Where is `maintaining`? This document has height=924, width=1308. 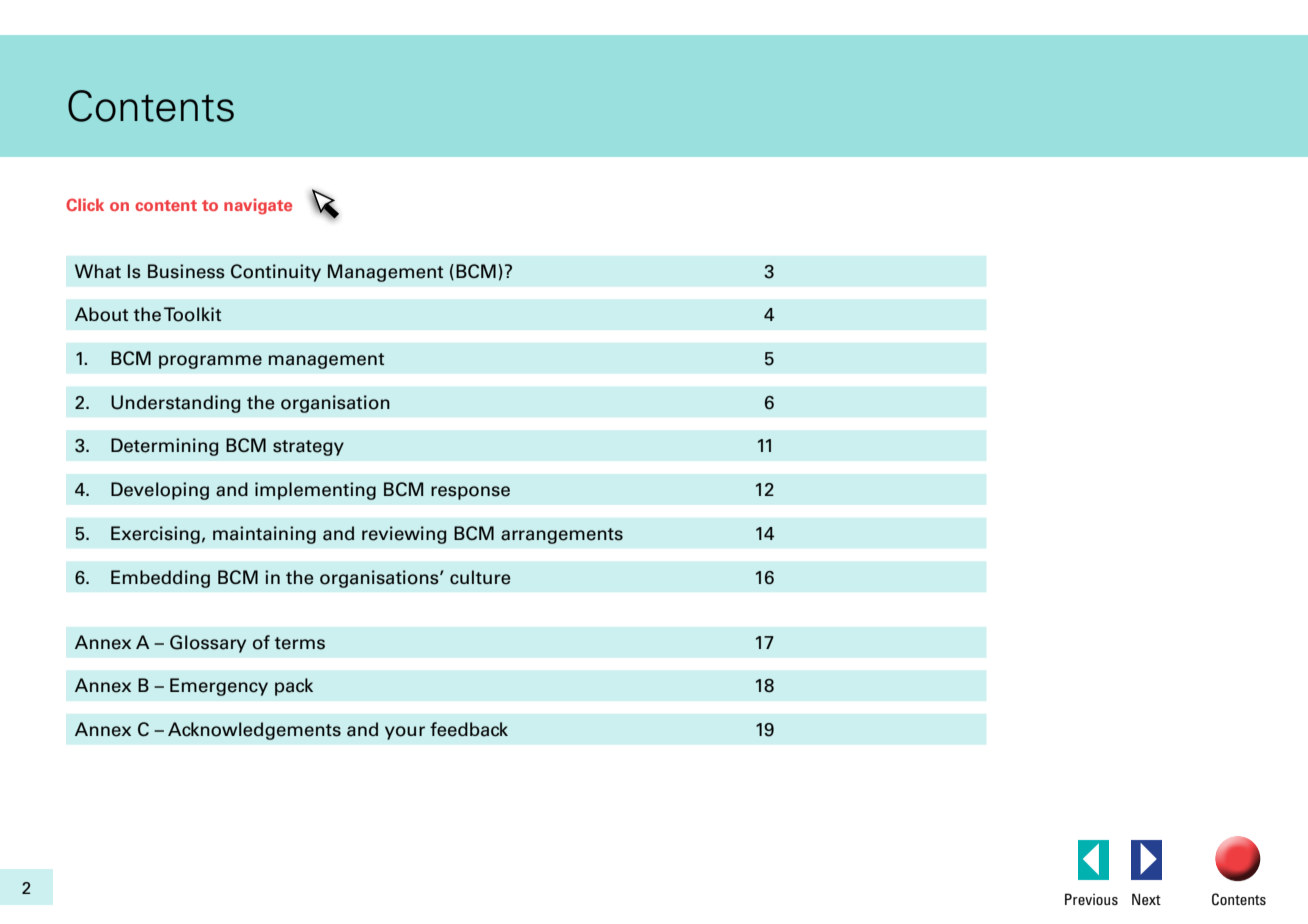 maintaining is located at coordinates (264, 535).
